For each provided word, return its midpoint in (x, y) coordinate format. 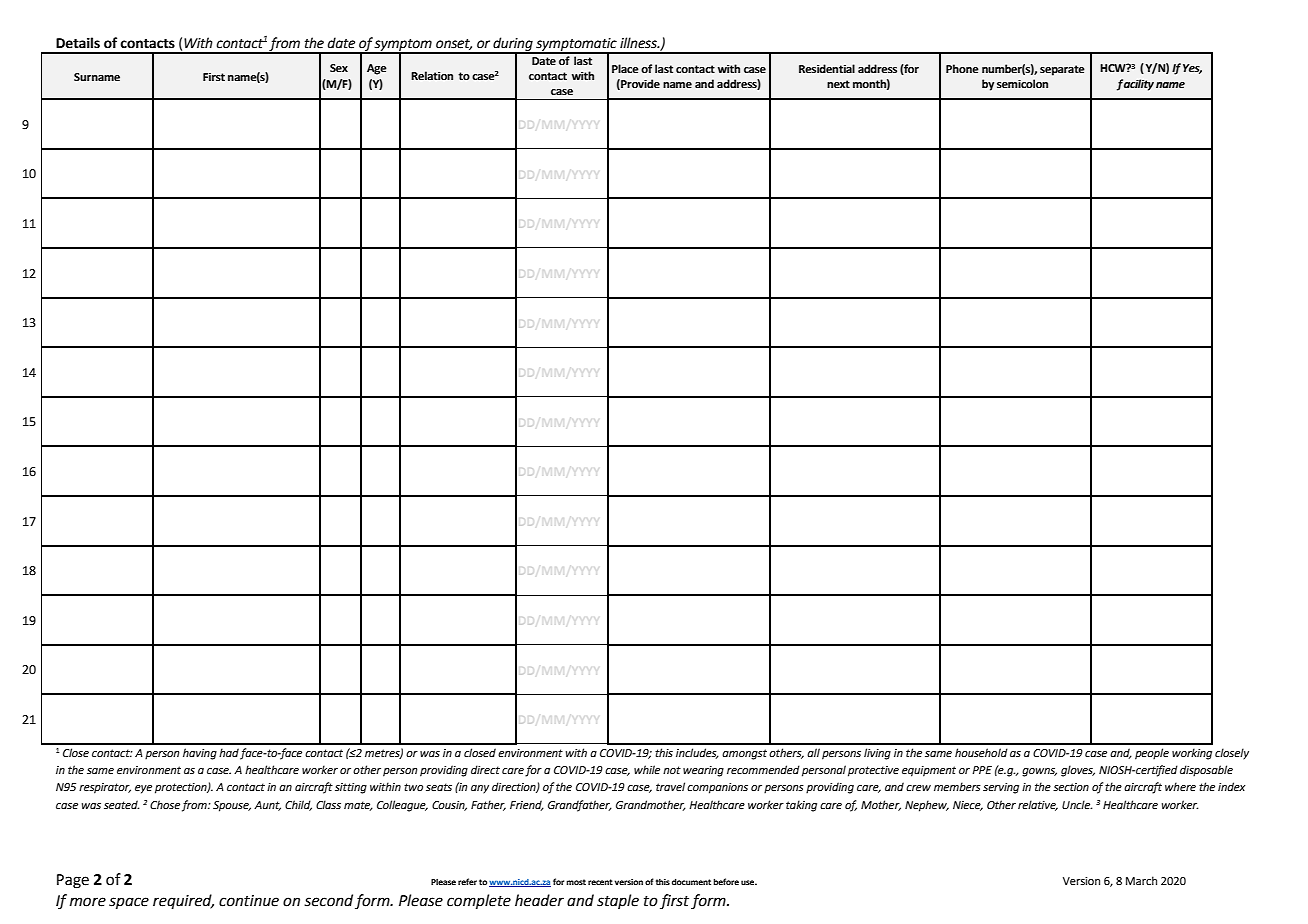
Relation (432, 75)
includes (697, 753)
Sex (339, 68)
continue (249, 901)
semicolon (1022, 83)
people (1152, 754)
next (838, 84)
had (229, 752)
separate (1062, 70)
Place (625, 68)
